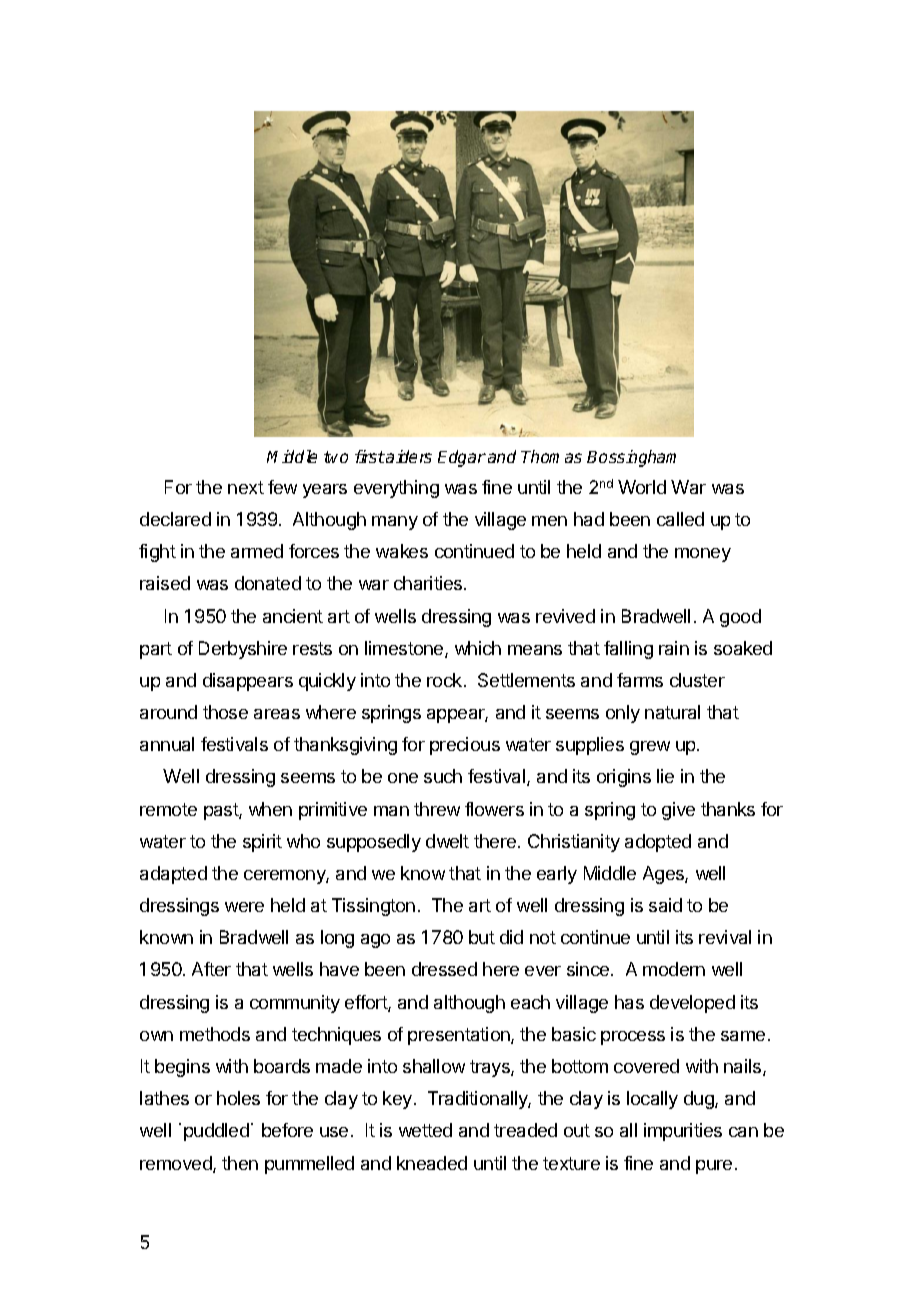  What do you see at coordinates (446, 680) in the screenshot?
I see `rock` at bounding box center [446, 680].
